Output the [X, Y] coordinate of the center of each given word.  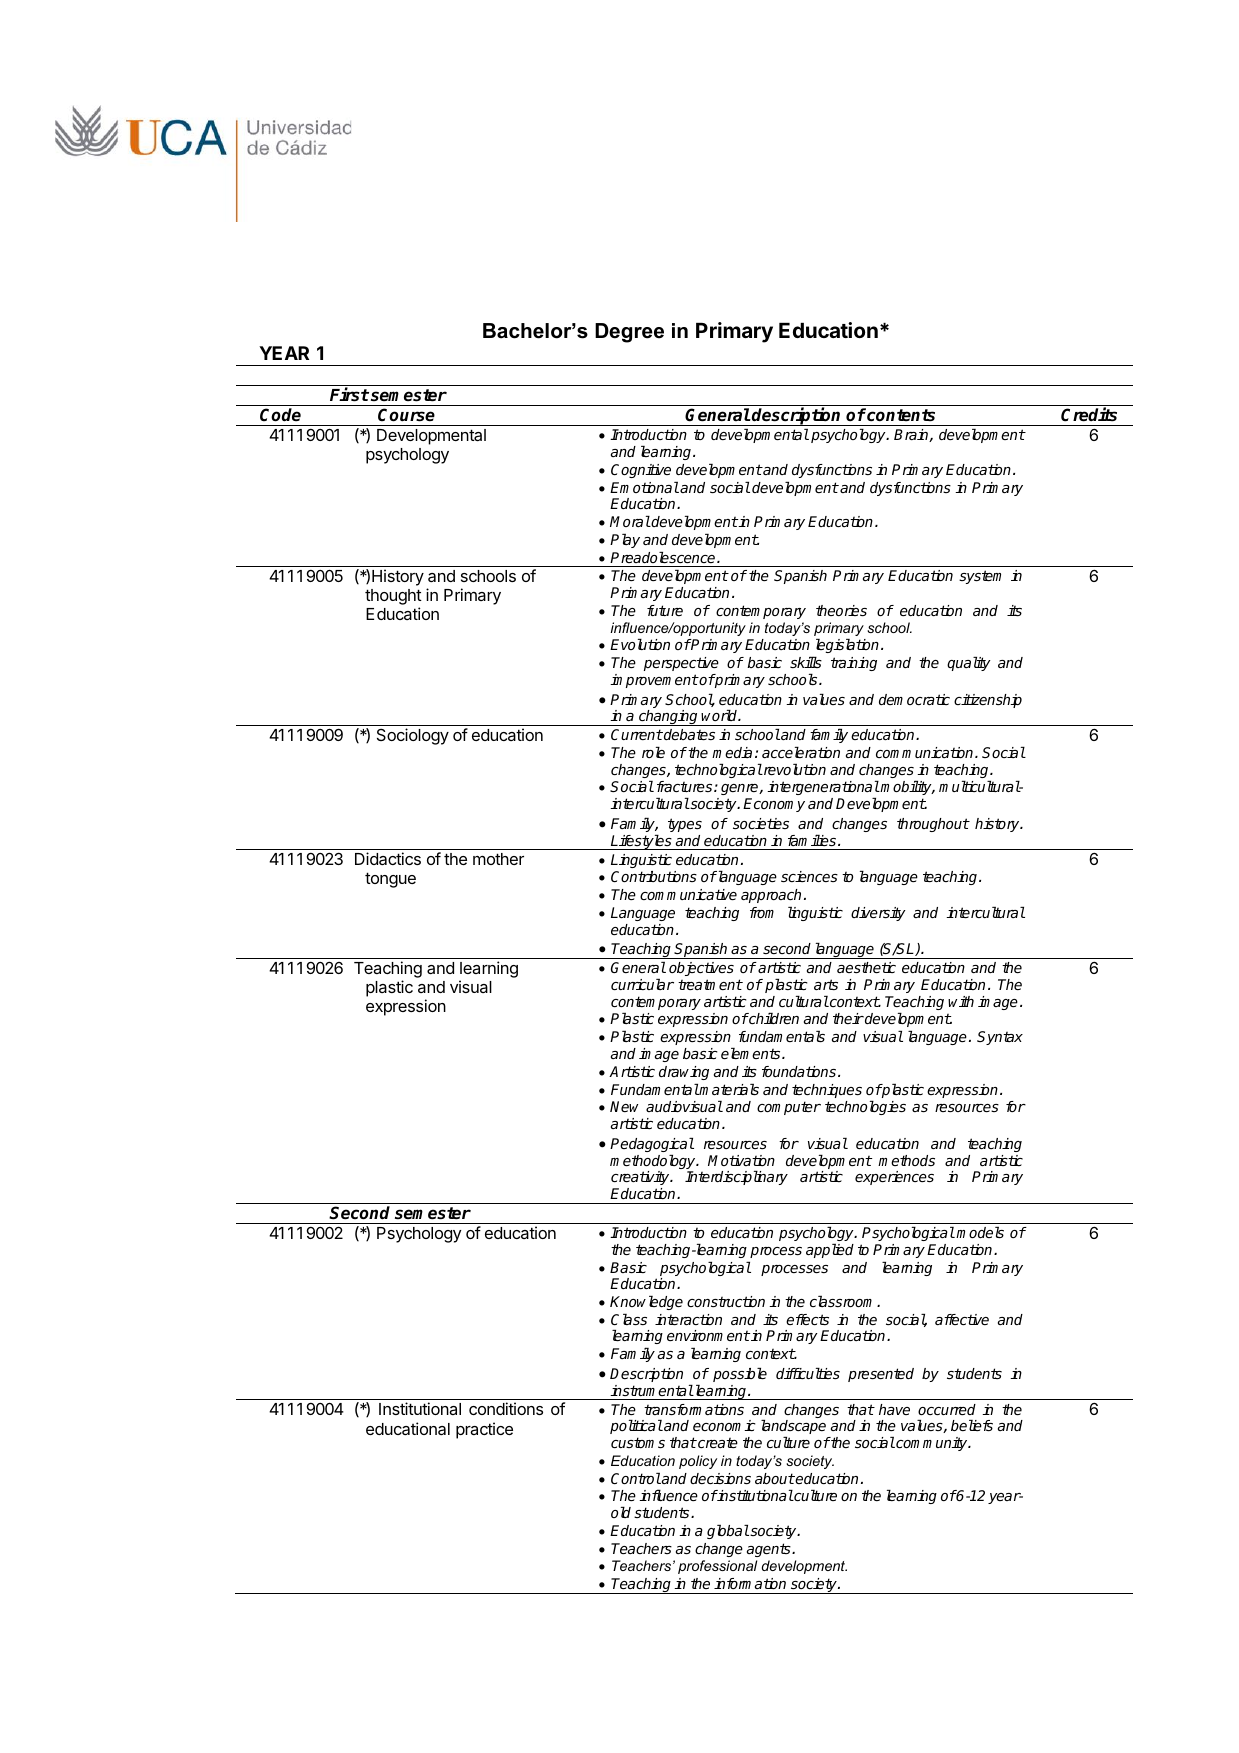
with [961, 1001]
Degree [629, 333]
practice [484, 1430]
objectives [701, 969]
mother [498, 859]
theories [841, 610]
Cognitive [641, 471]
